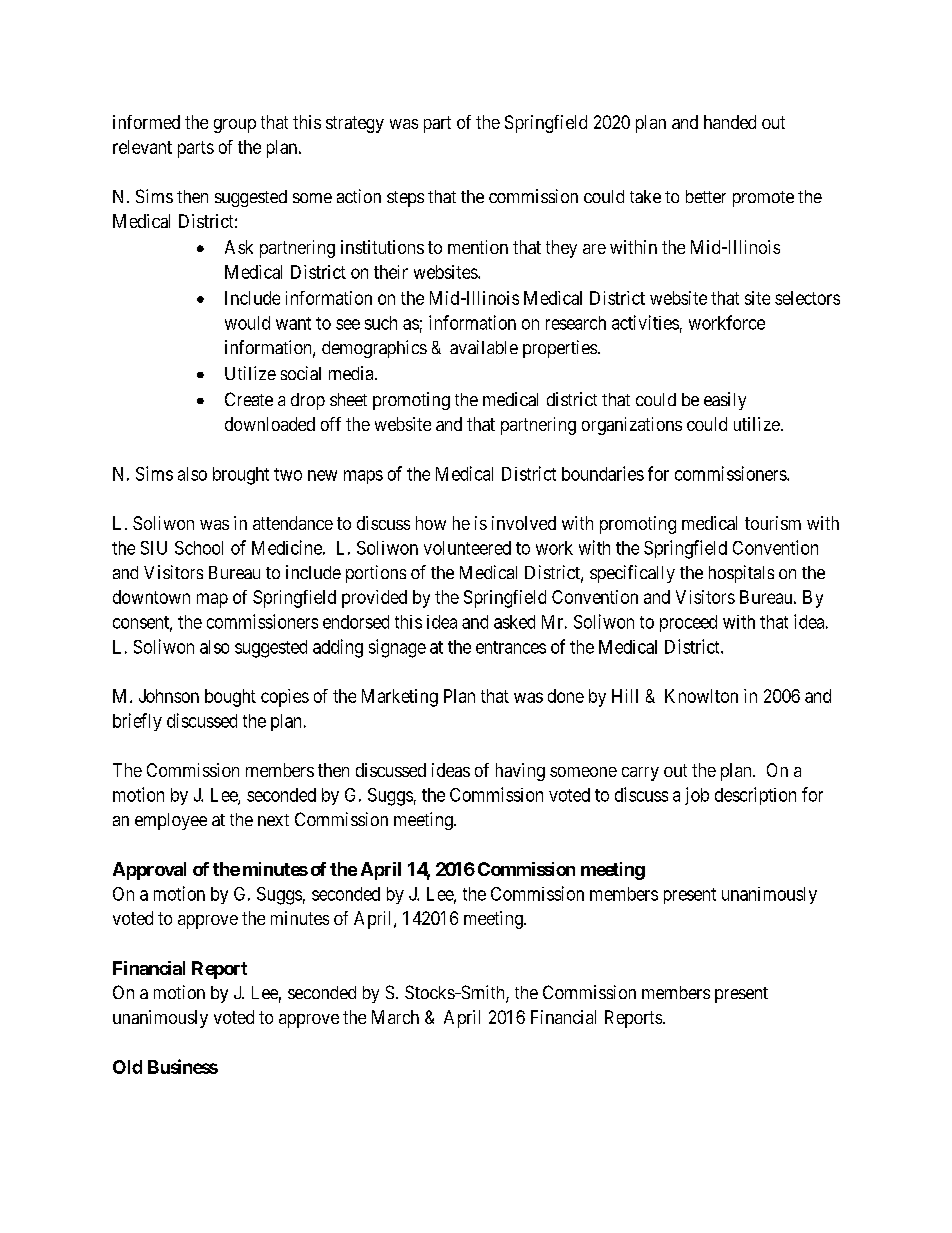  What do you see at coordinates (755, 796) in the screenshot?
I see `description` at bounding box center [755, 796].
